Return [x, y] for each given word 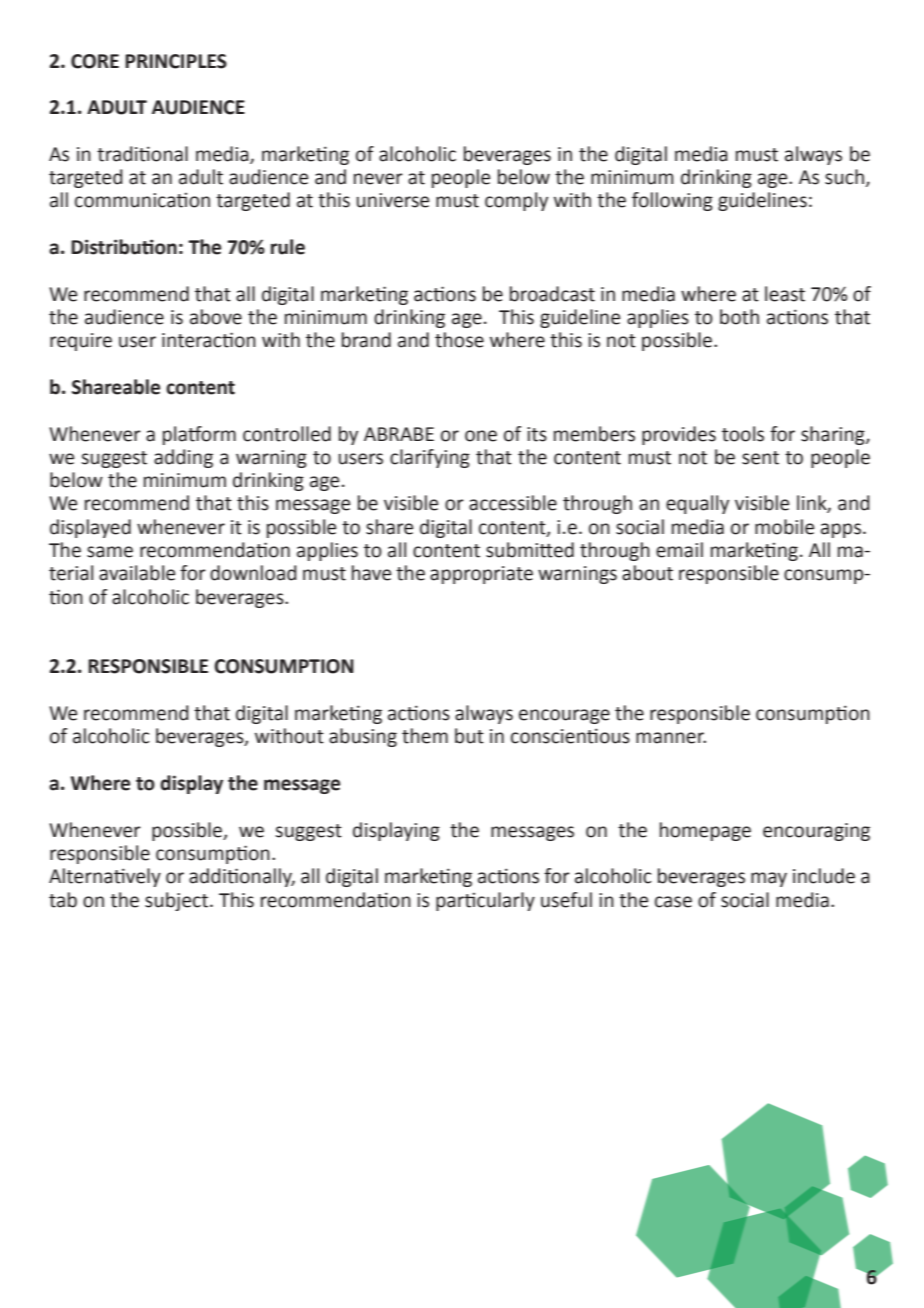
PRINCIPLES [176, 61]
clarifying [430, 458]
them [425, 736]
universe [393, 200]
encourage [564, 716]
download [253, 573]
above [216, 317]
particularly [485, 901]
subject [178, 901]
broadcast [552, 294]
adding [183, 458]
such [844, 177]
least [785, 294]
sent [760, 458]
